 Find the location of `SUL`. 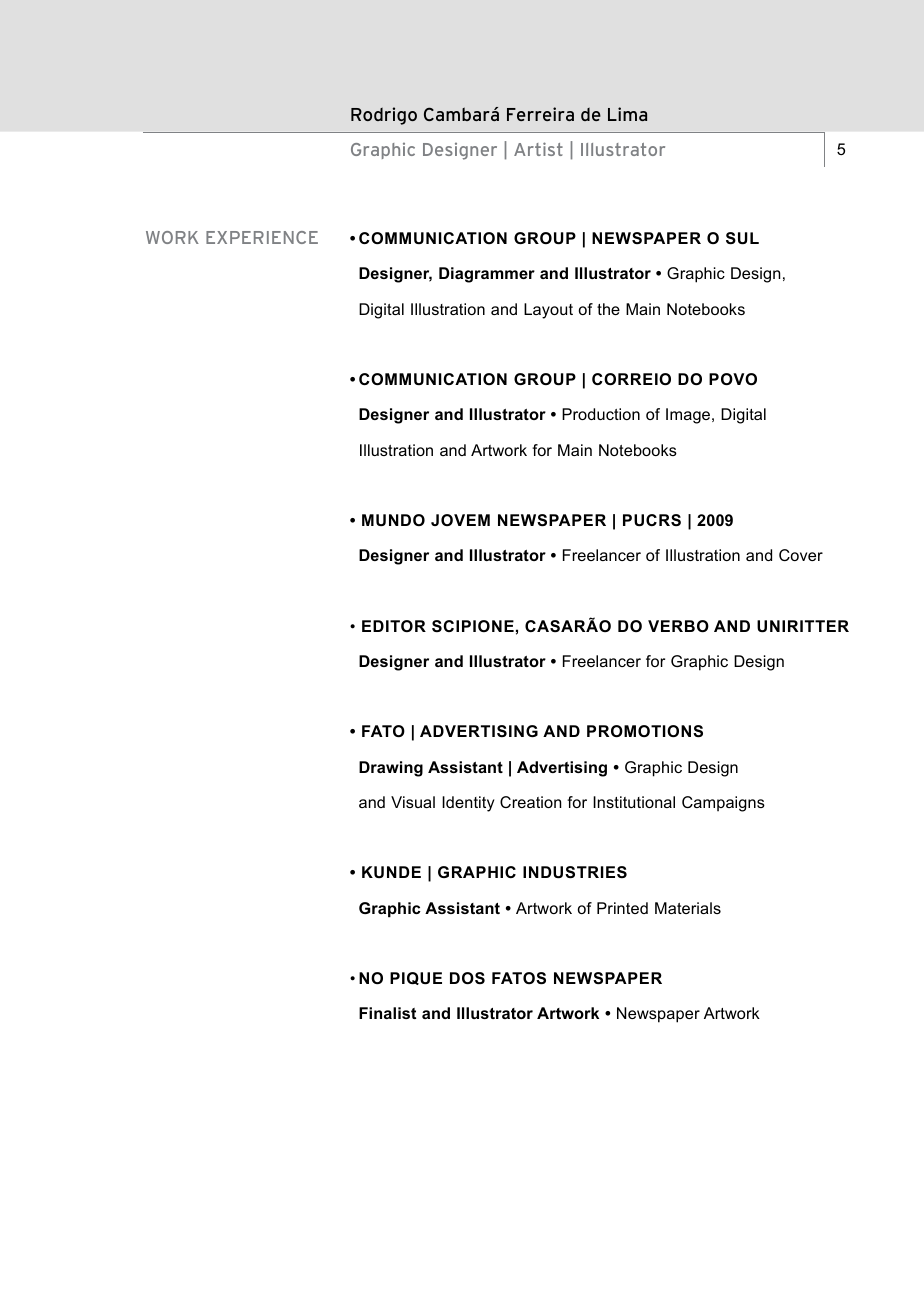

SUL is located at coordinates (742, 238).
